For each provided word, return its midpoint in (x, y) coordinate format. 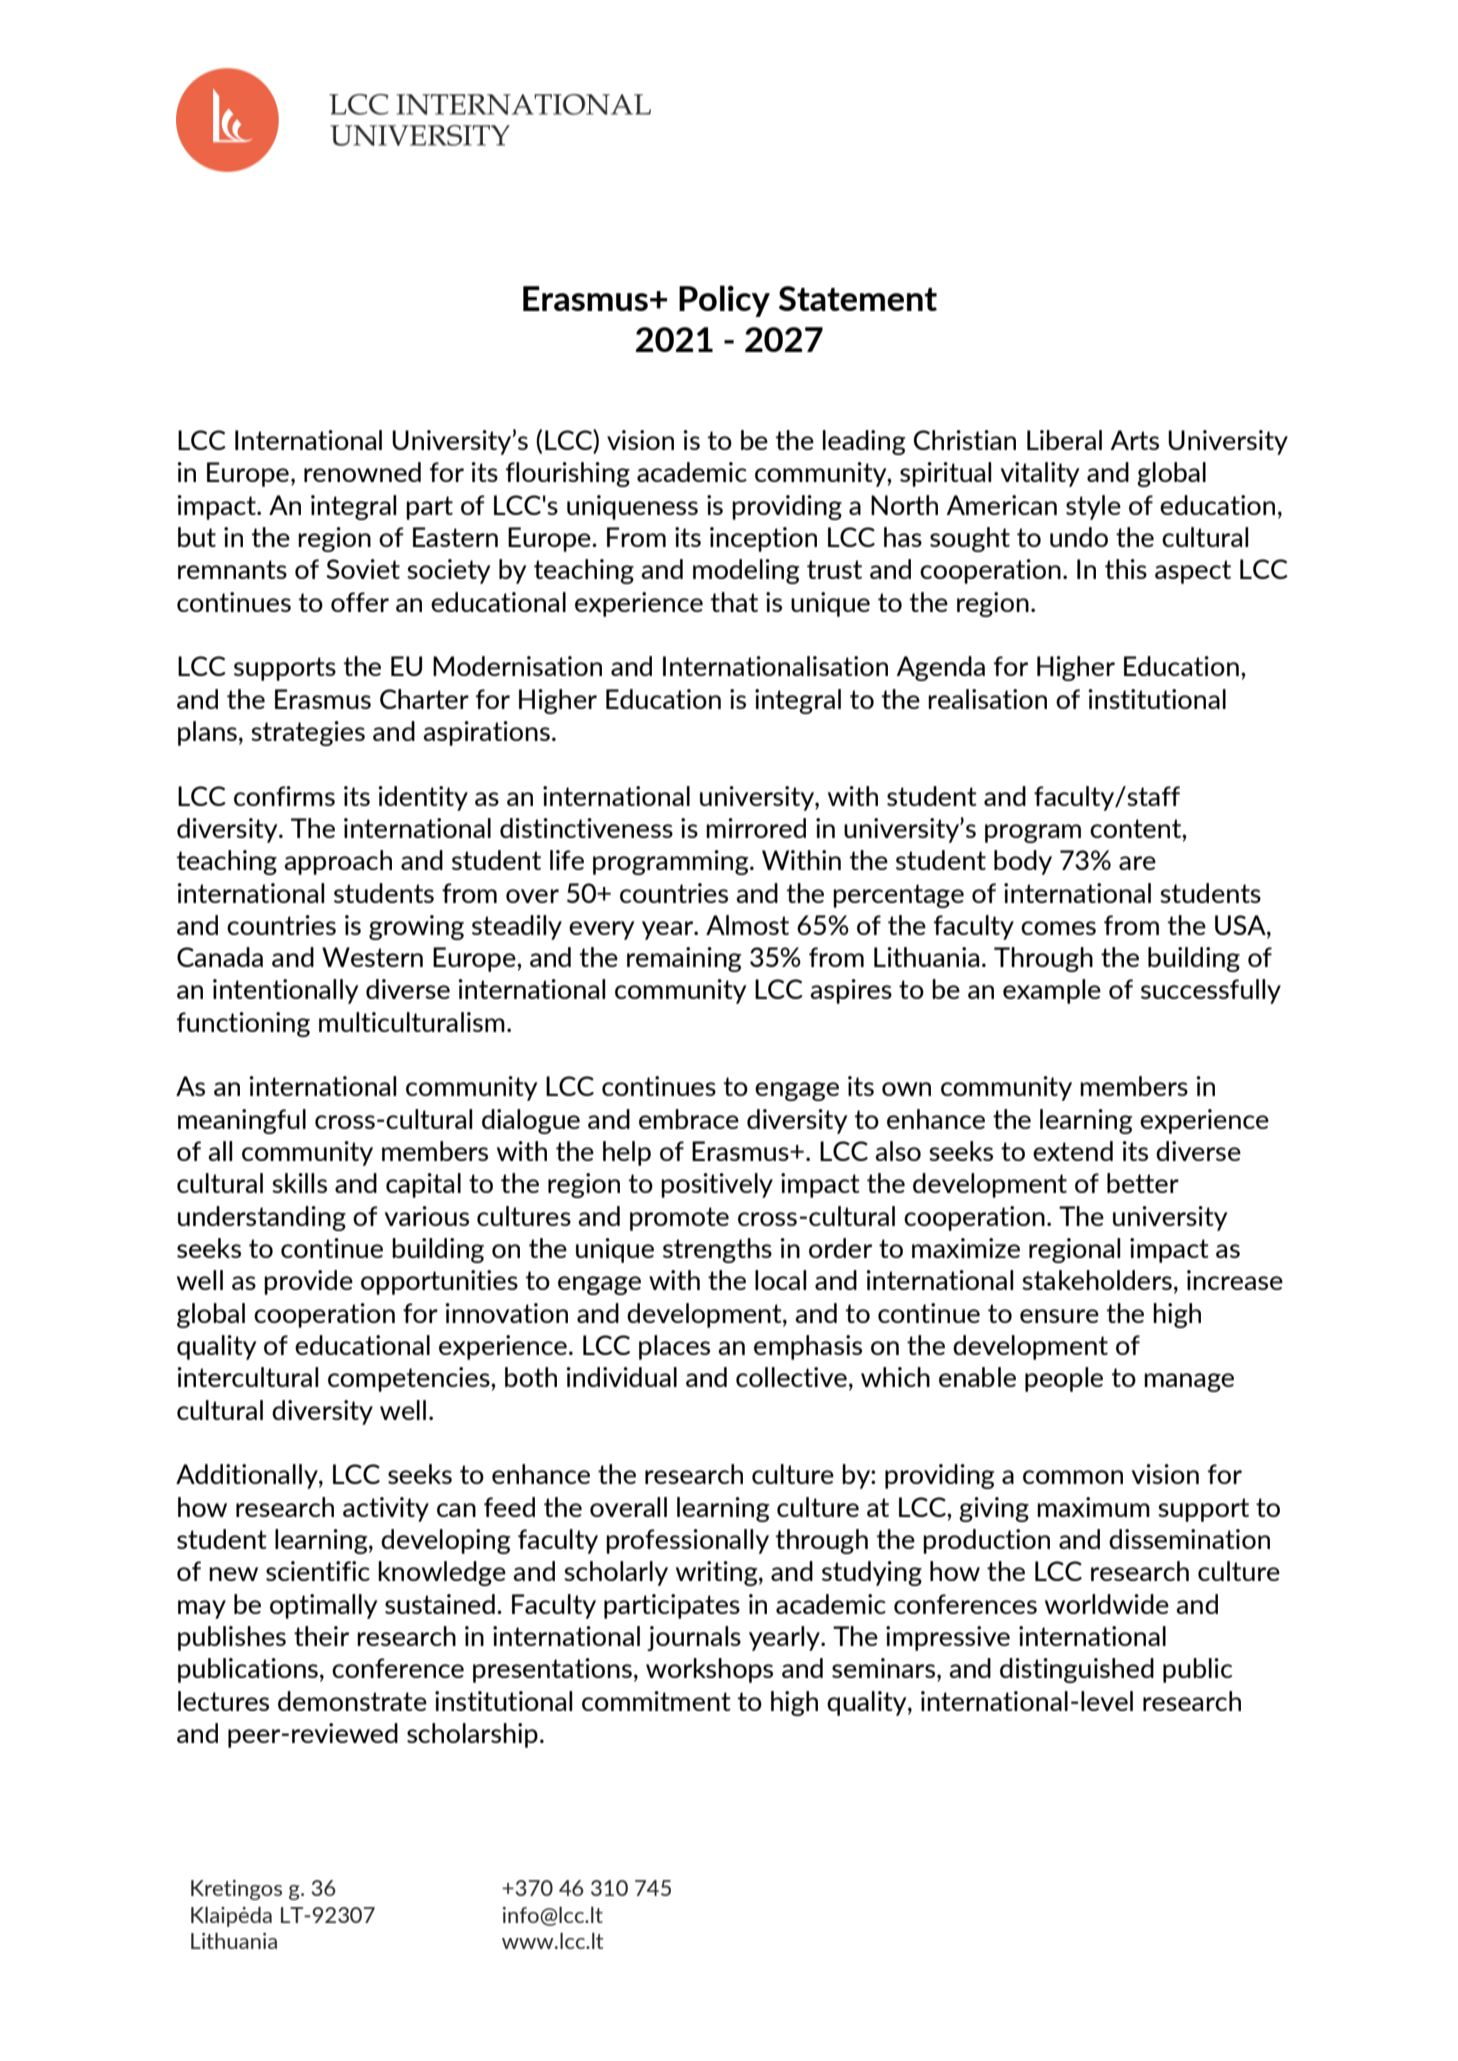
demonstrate (352, 1701)
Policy (724, 301)
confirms (284, 796)
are (1137, 863)
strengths (717, 1250)
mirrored (756, 828)
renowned (362, 472)
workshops (709, 1670)
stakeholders (1097, 1280)
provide (308, 1282)
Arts (1134, 440)
